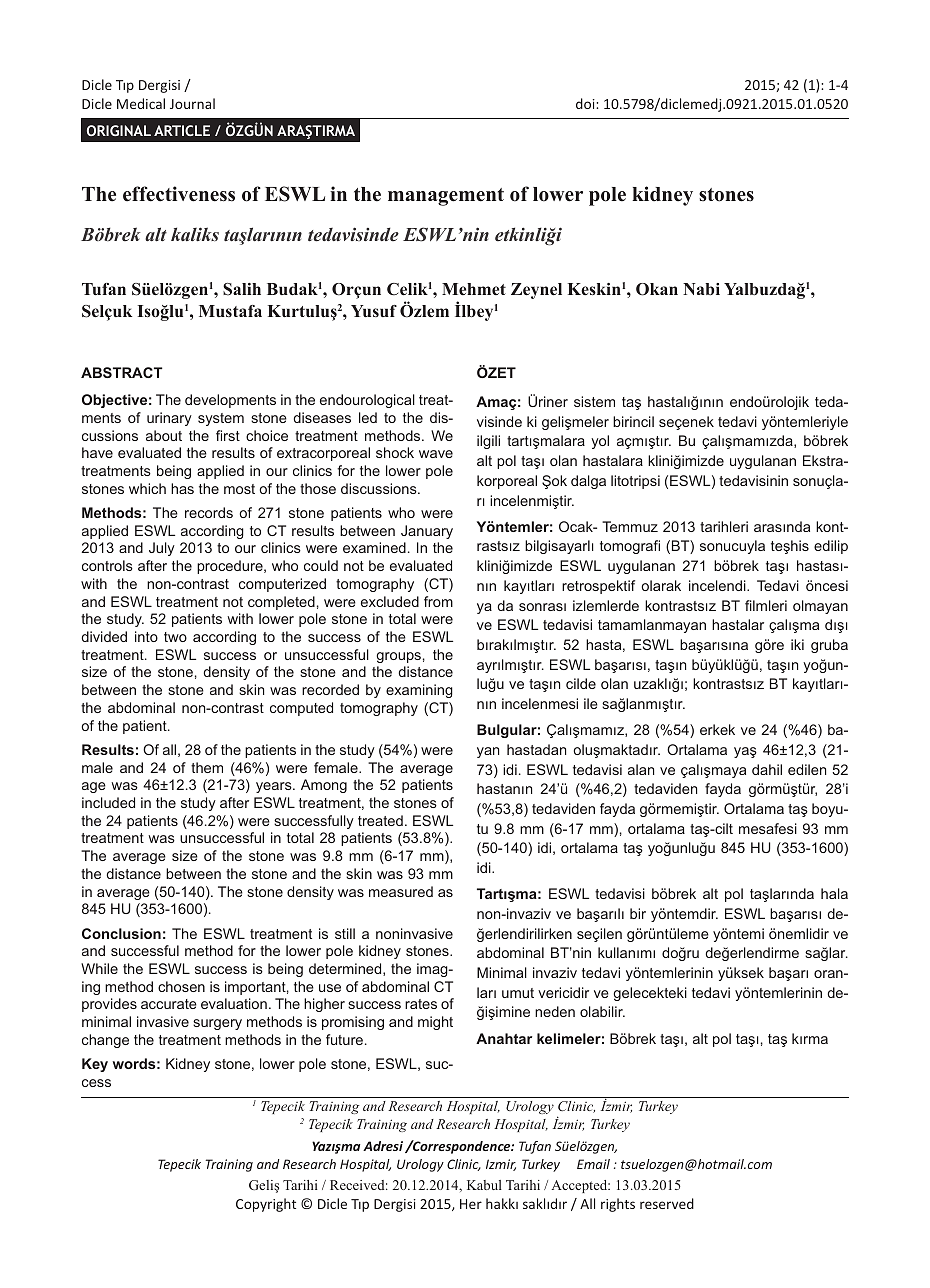 Image resolution: width=930 pixels, height=1288 pixels. I want to click on ARTICLE, so click(182, 130).
